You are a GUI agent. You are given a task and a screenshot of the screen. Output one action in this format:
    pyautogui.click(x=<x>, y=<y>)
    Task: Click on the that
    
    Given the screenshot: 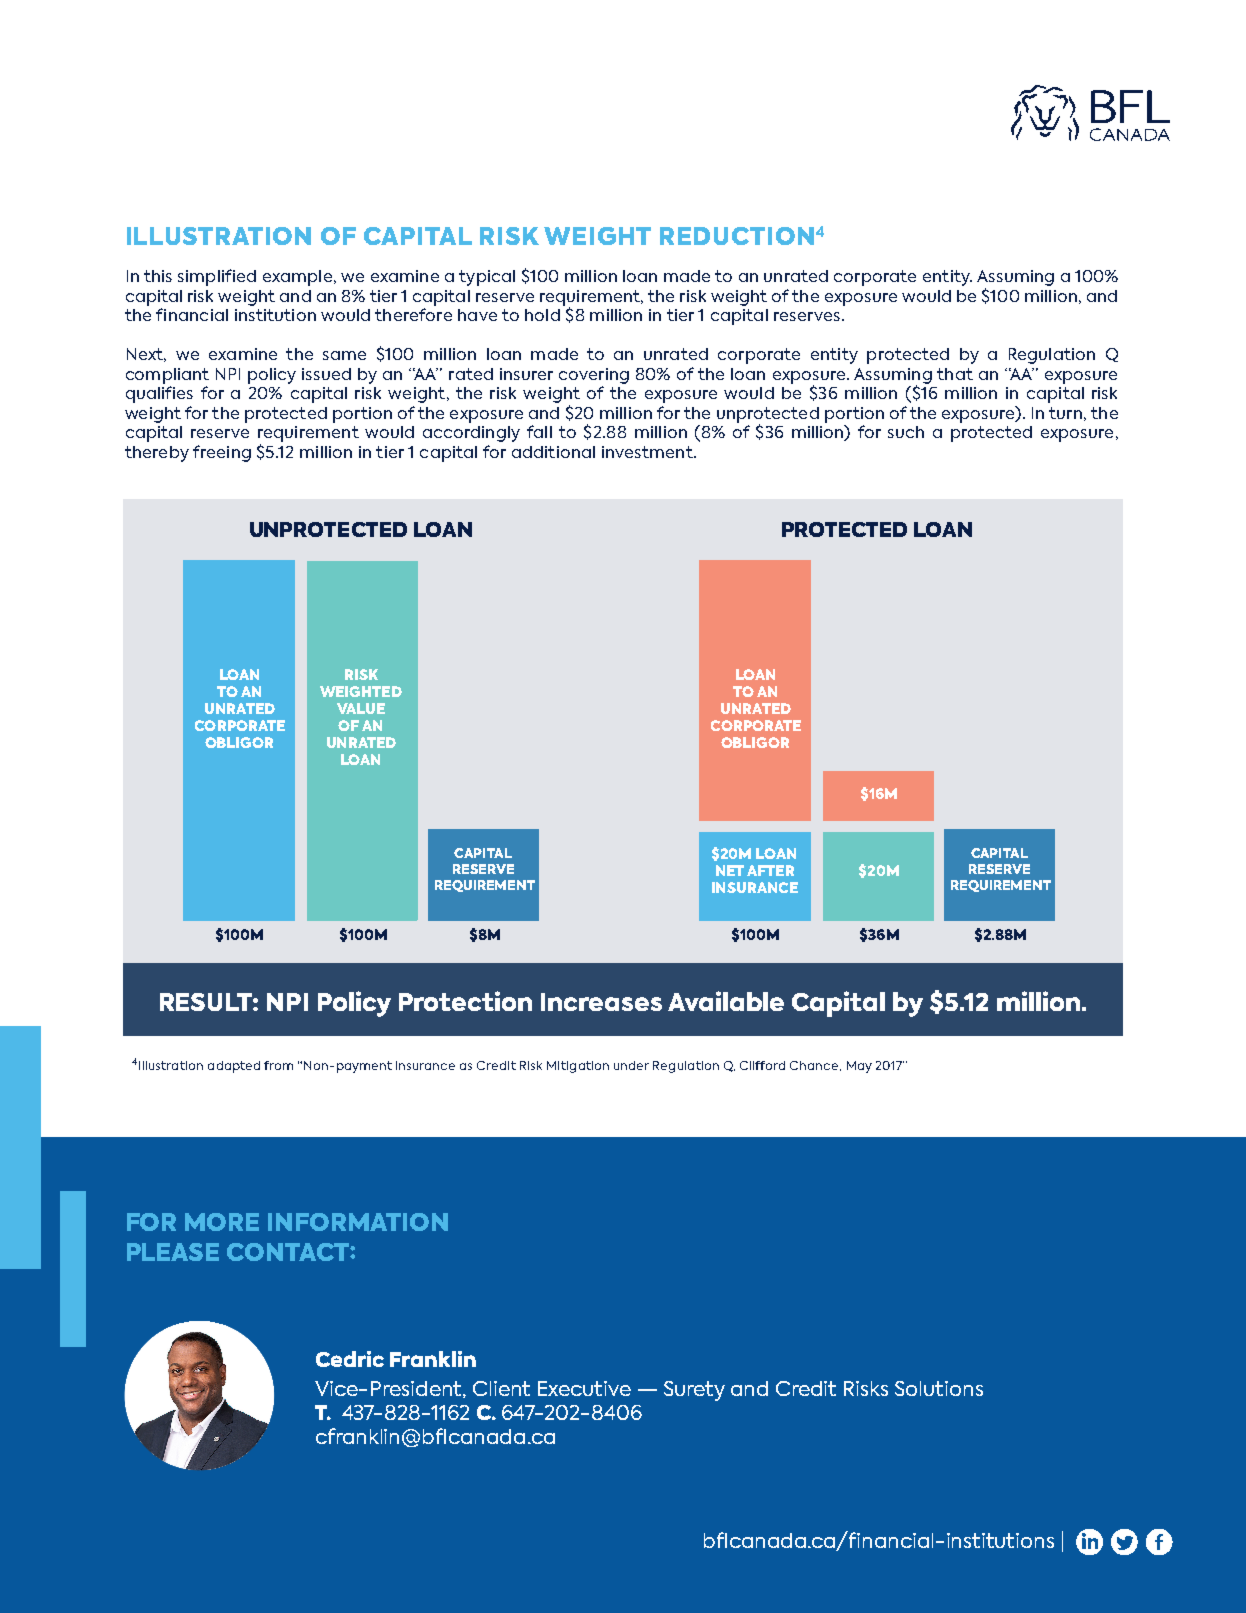 What is the action you would take?
    pyautogui.click(x=955, y=374)
